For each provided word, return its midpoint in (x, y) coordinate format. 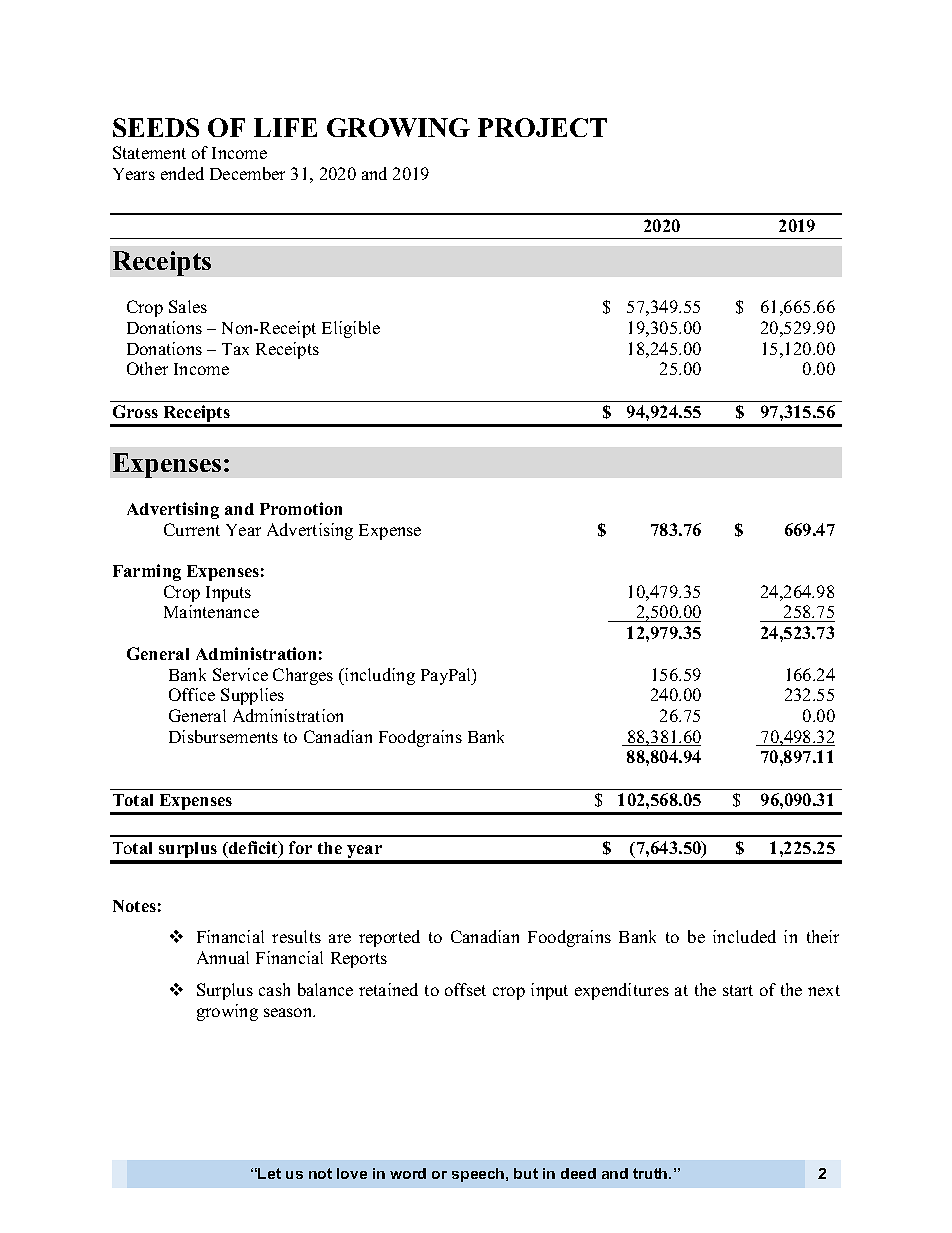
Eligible (351, 329)
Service (240, 674)
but (526, 1173)
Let (269, 1173)
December (247, 173)
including (379, 676)
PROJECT (542, 127)
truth (651, 1173)
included (744, 936)
